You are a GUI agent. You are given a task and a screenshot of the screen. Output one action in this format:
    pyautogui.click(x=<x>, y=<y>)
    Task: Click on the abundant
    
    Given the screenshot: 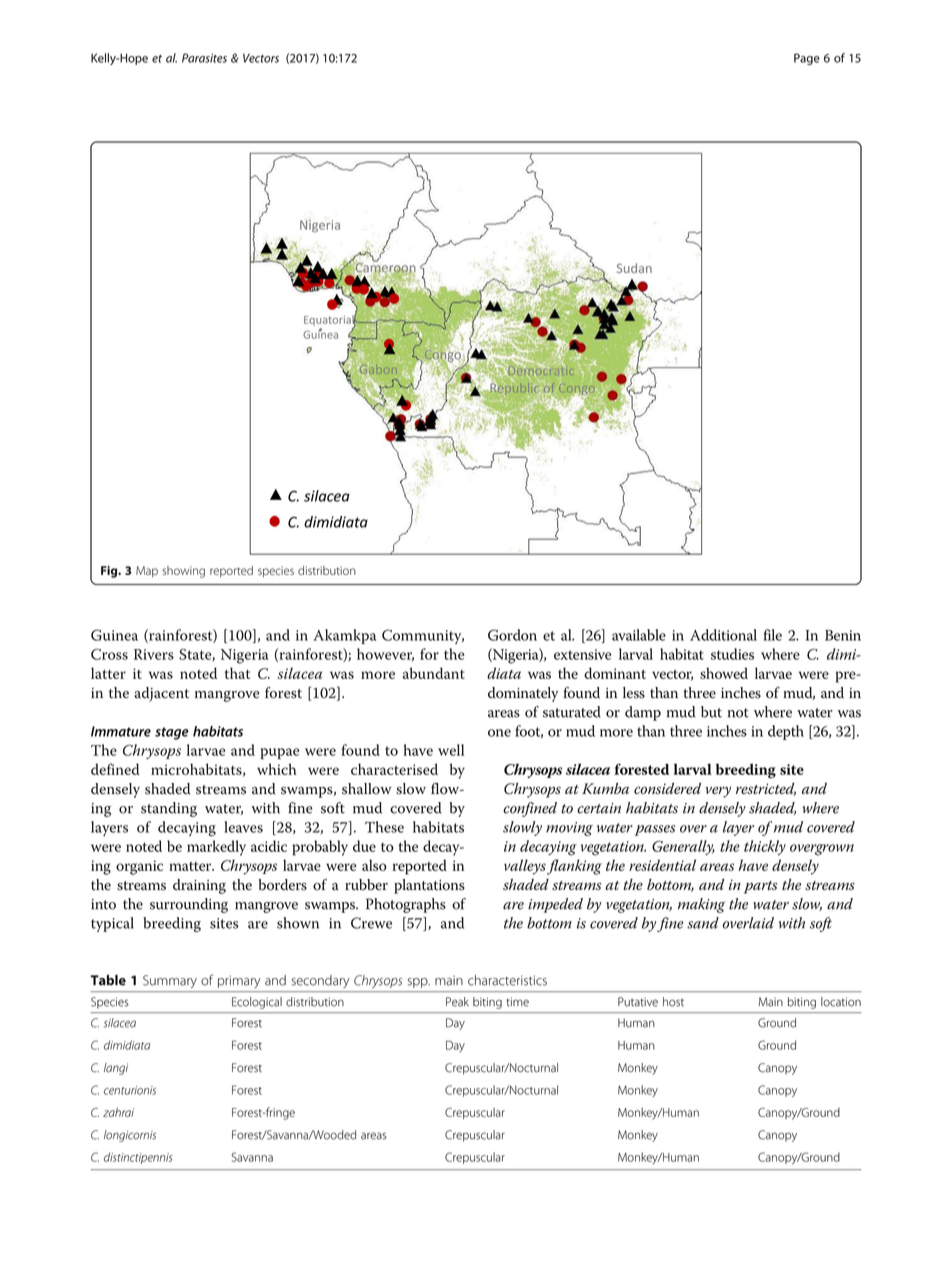 What is the action you would take?
    pyautogui.click(x=434, y=673)
